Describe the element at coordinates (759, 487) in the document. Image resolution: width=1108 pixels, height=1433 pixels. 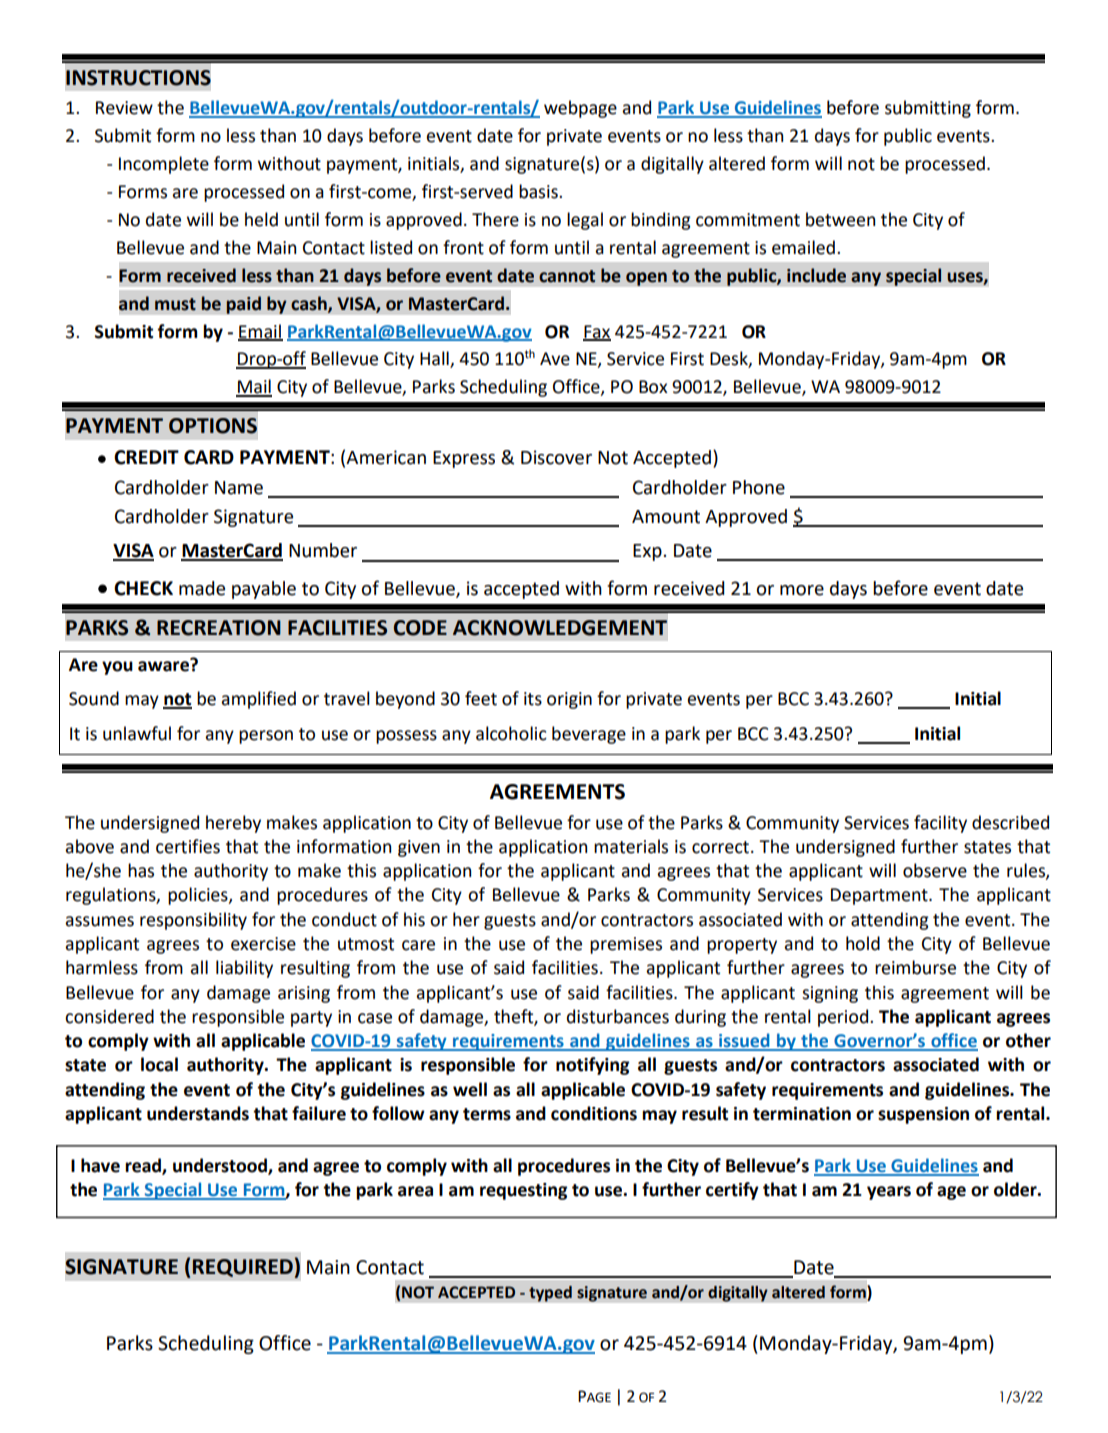
I see `Phone` at that location.
